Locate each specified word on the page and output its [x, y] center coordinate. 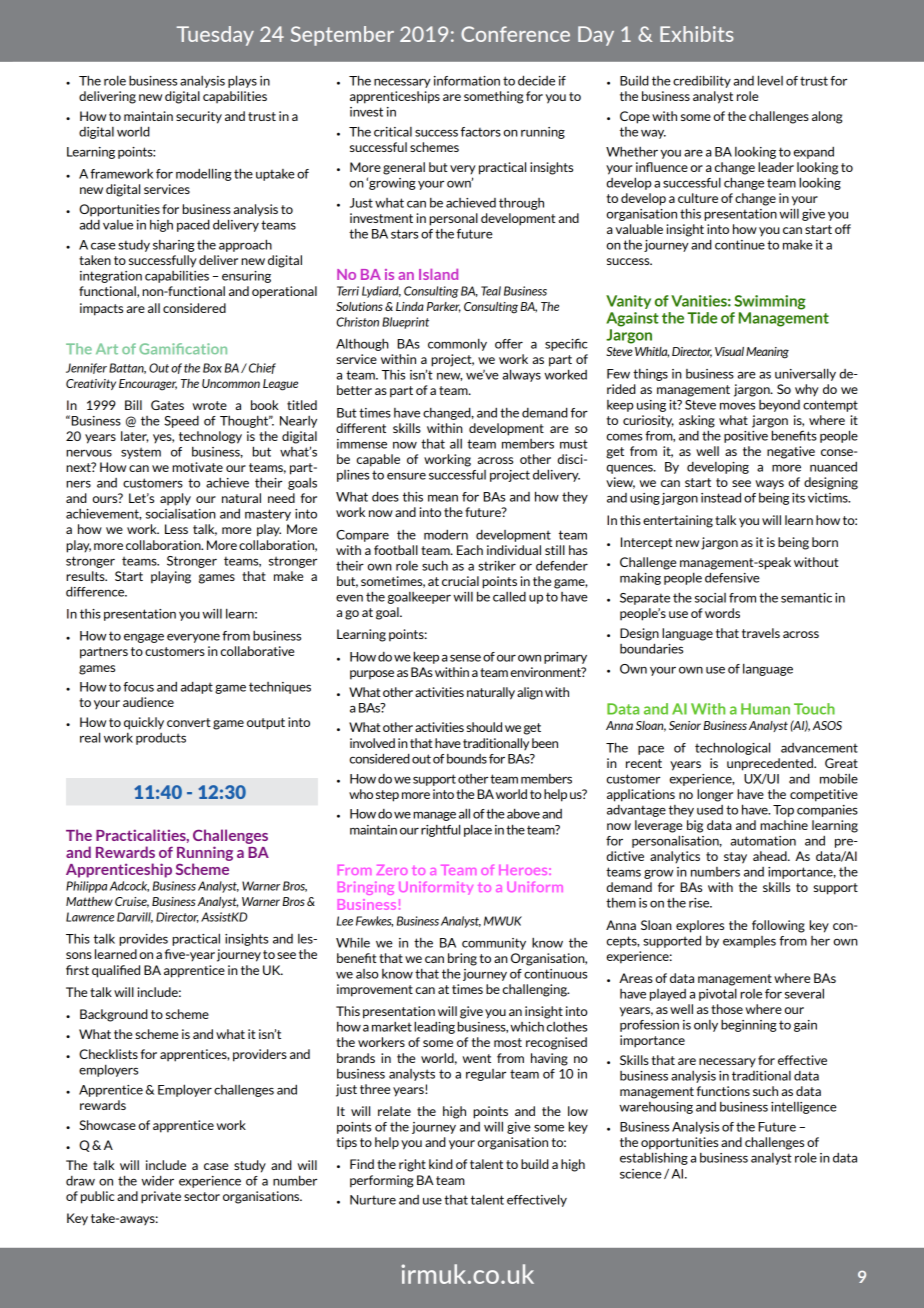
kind [441, 1164]
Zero [392, 870]
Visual [729, 351]
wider [157, 1180]
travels [761, 633]
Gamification [183, 349]
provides [143, 940]
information [467, 81]
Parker [444, 307]
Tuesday [215, 36]
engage [144, 638]
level [770, 80]
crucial [460, 581]
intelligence [804, 1108]
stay [735, 858]
